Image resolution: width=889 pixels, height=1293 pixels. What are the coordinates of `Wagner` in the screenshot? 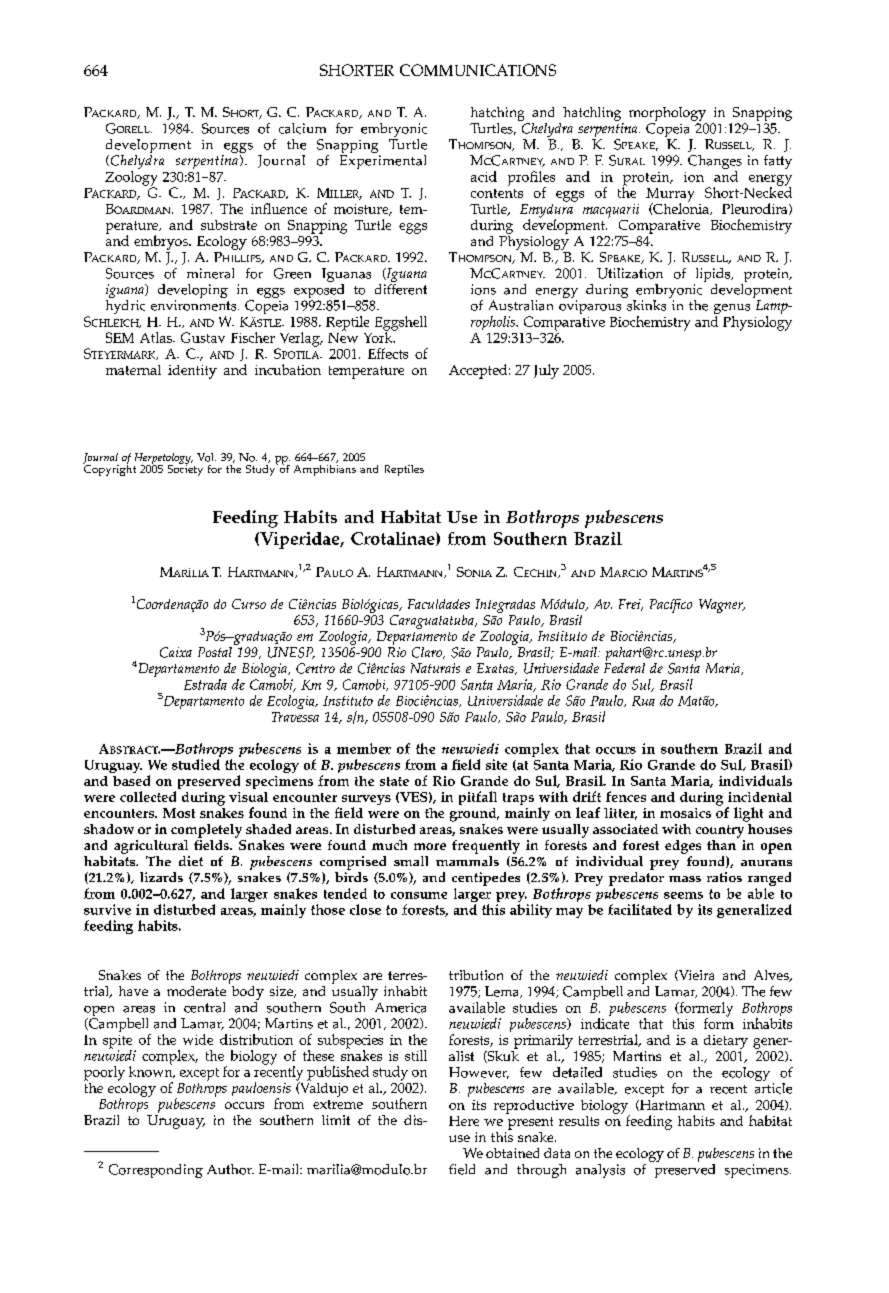 It's located at (722, 606).
